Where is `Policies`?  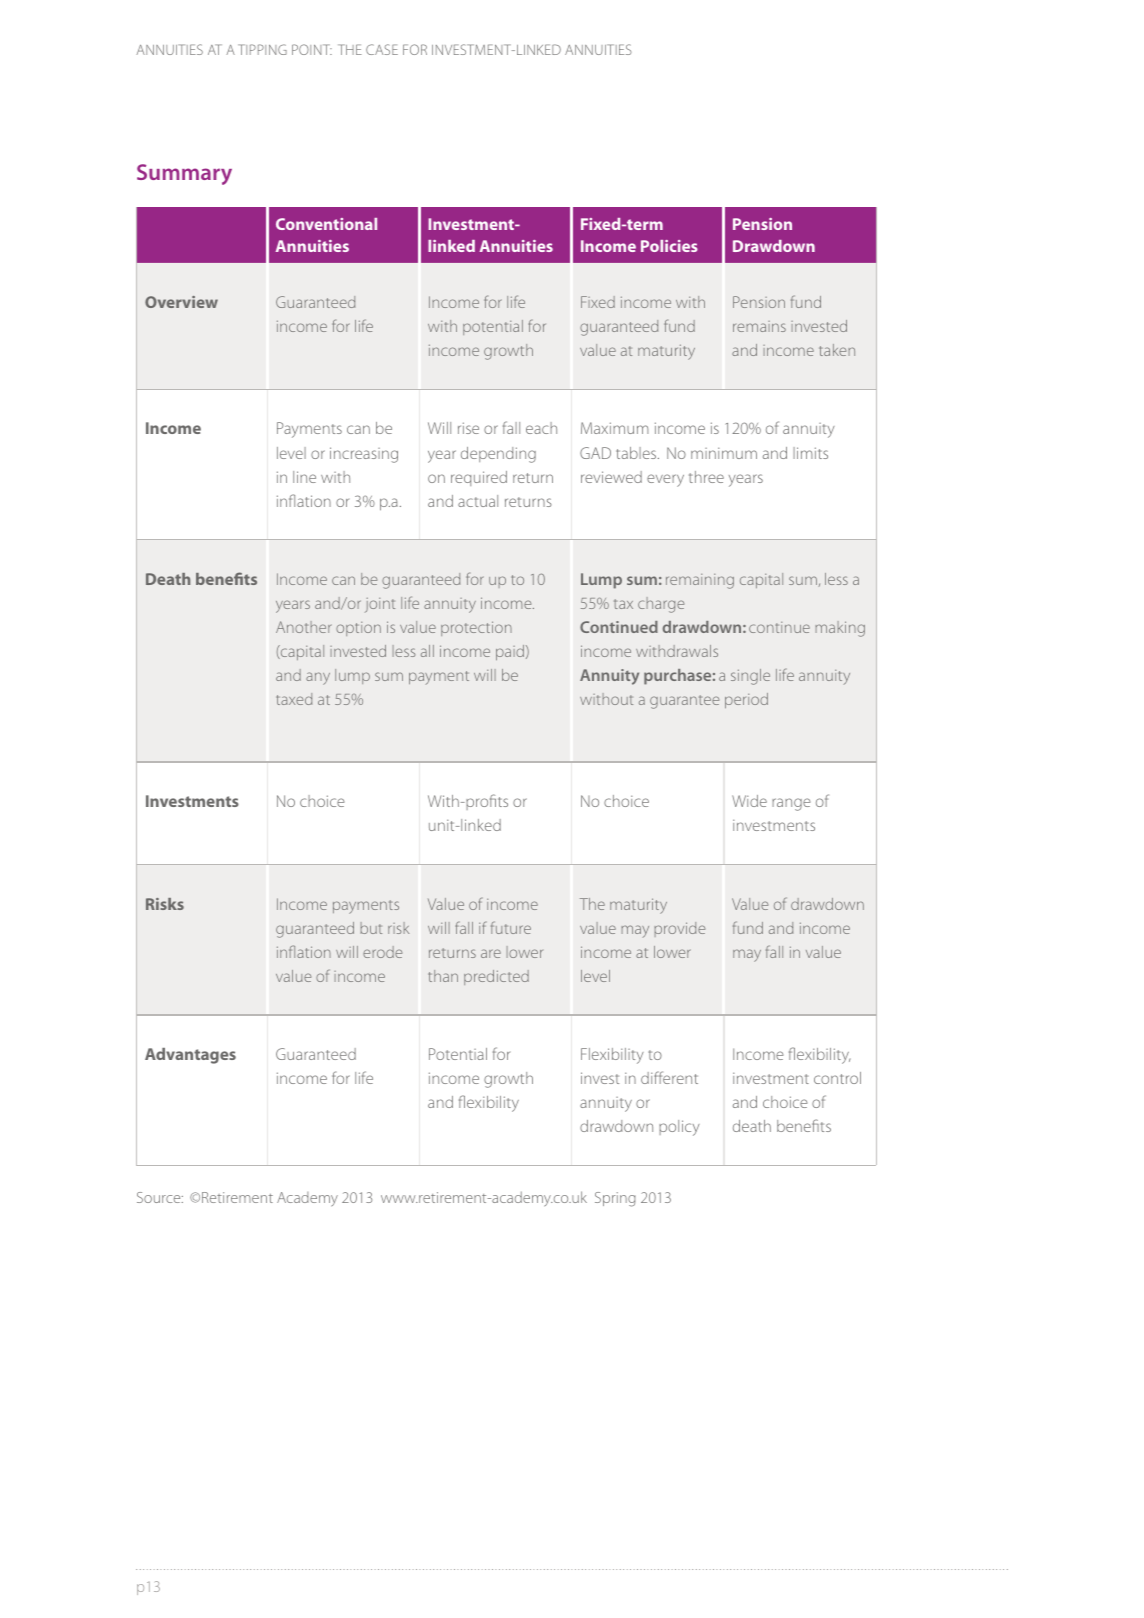 Policies is located at coordinates (669, 246).
